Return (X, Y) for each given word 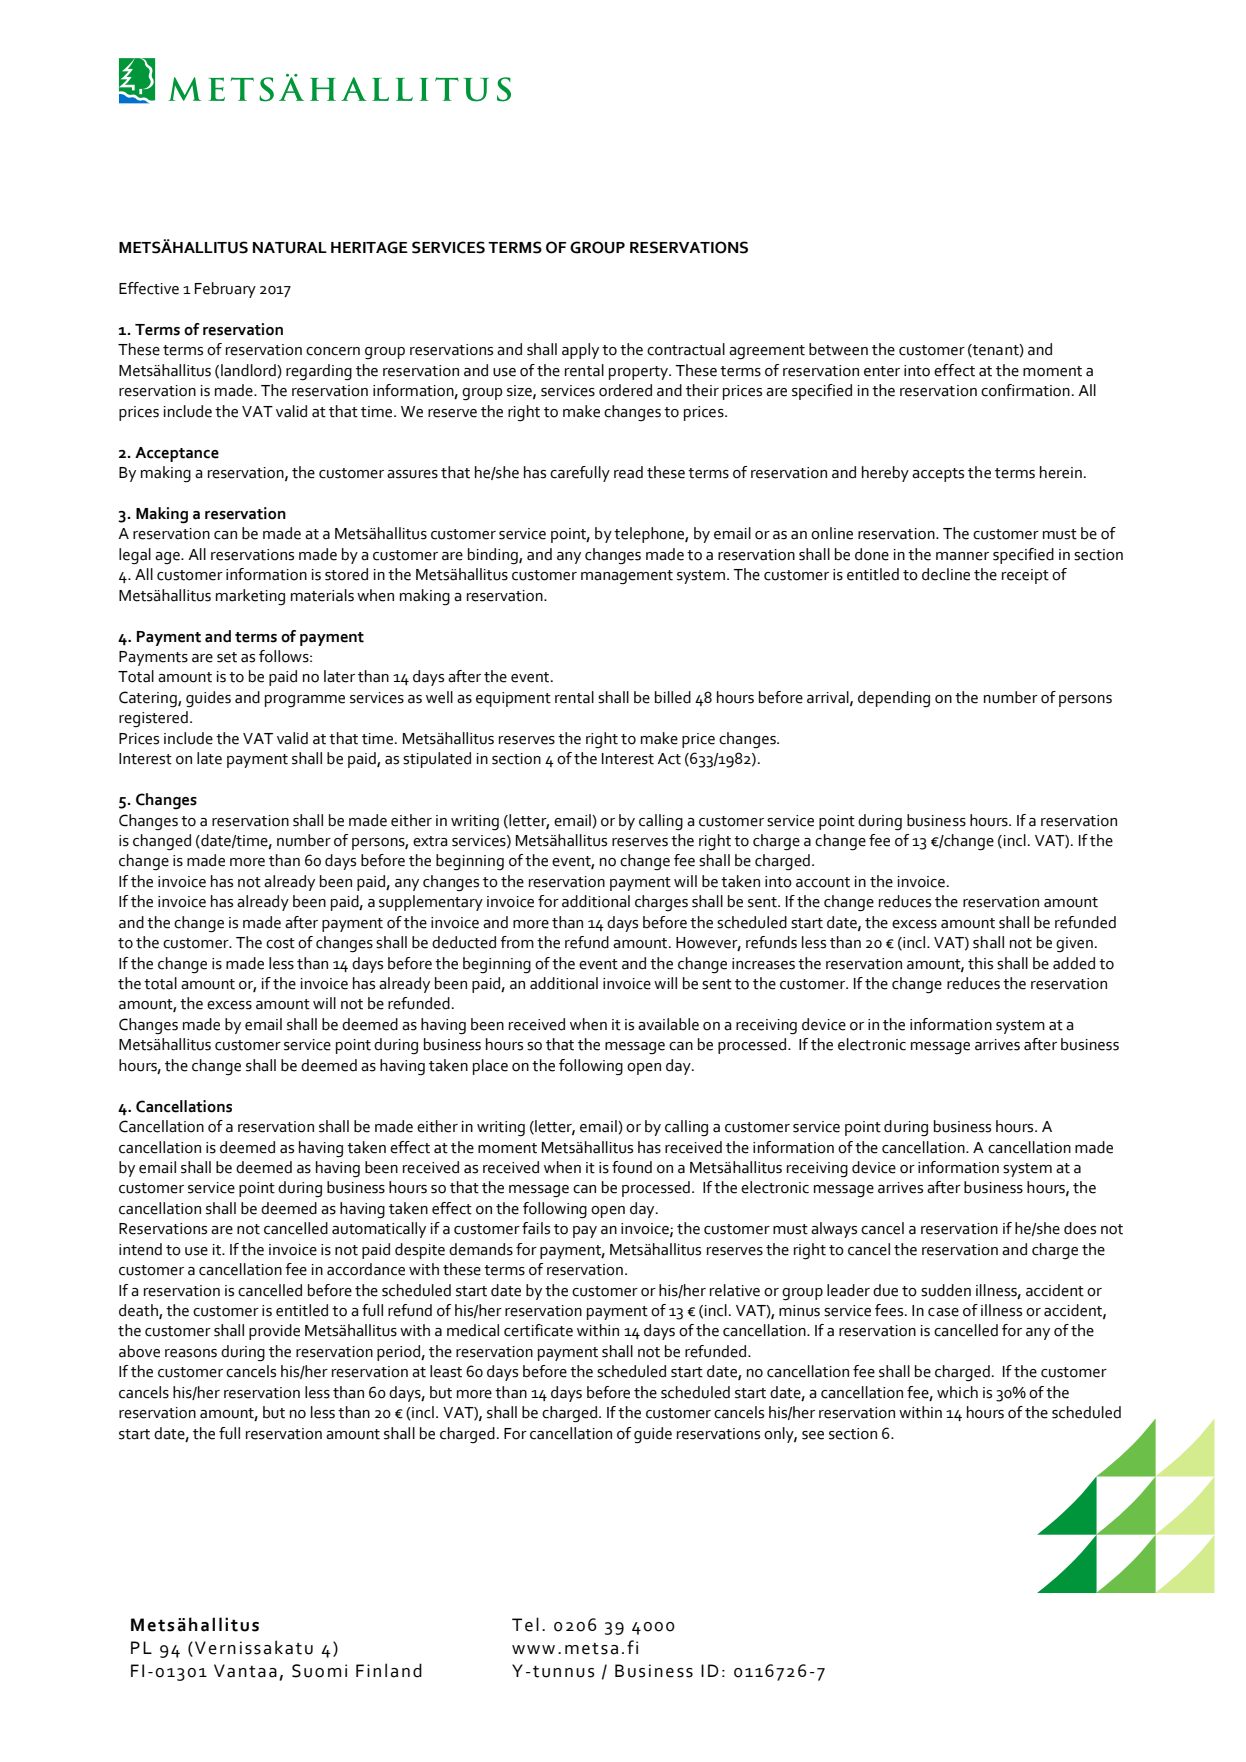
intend (140, 1249)
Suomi (319, 1671)
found (632, 1167)
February (225, 290)
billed (673, 697)
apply (580, 351)
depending (894, 699)
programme (305, 701)
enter (882, 371)
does (1080, 1228)
